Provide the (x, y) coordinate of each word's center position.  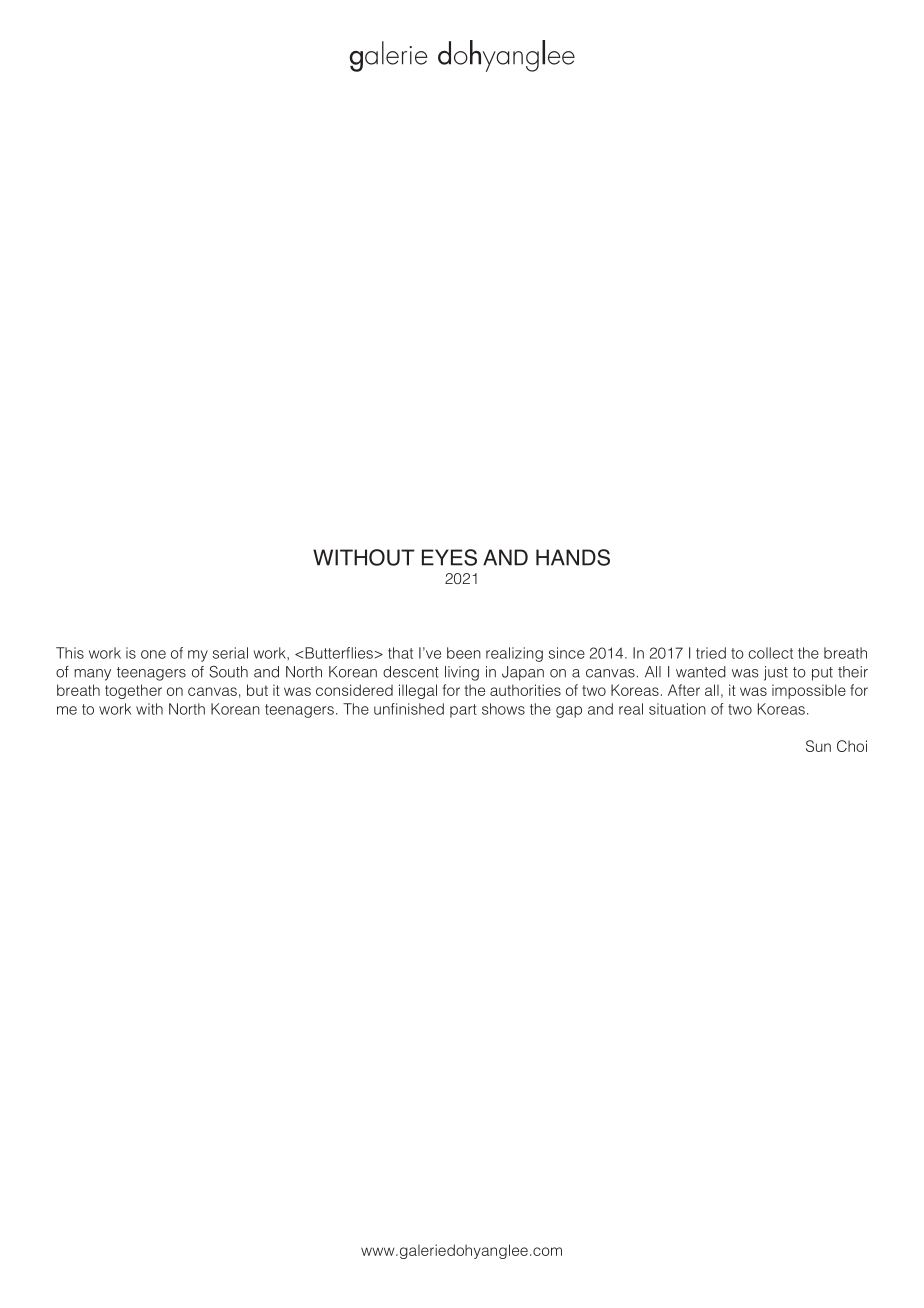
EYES (449, 557)
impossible (809, 691)
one (153, 654)
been (464, 653)
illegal (418, 691)
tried (711, 653)
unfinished (409, 709)
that (400, 653)
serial (230, 653)
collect (770, 653)
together (133, 691)
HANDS (573, 557)
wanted (701, 672)
